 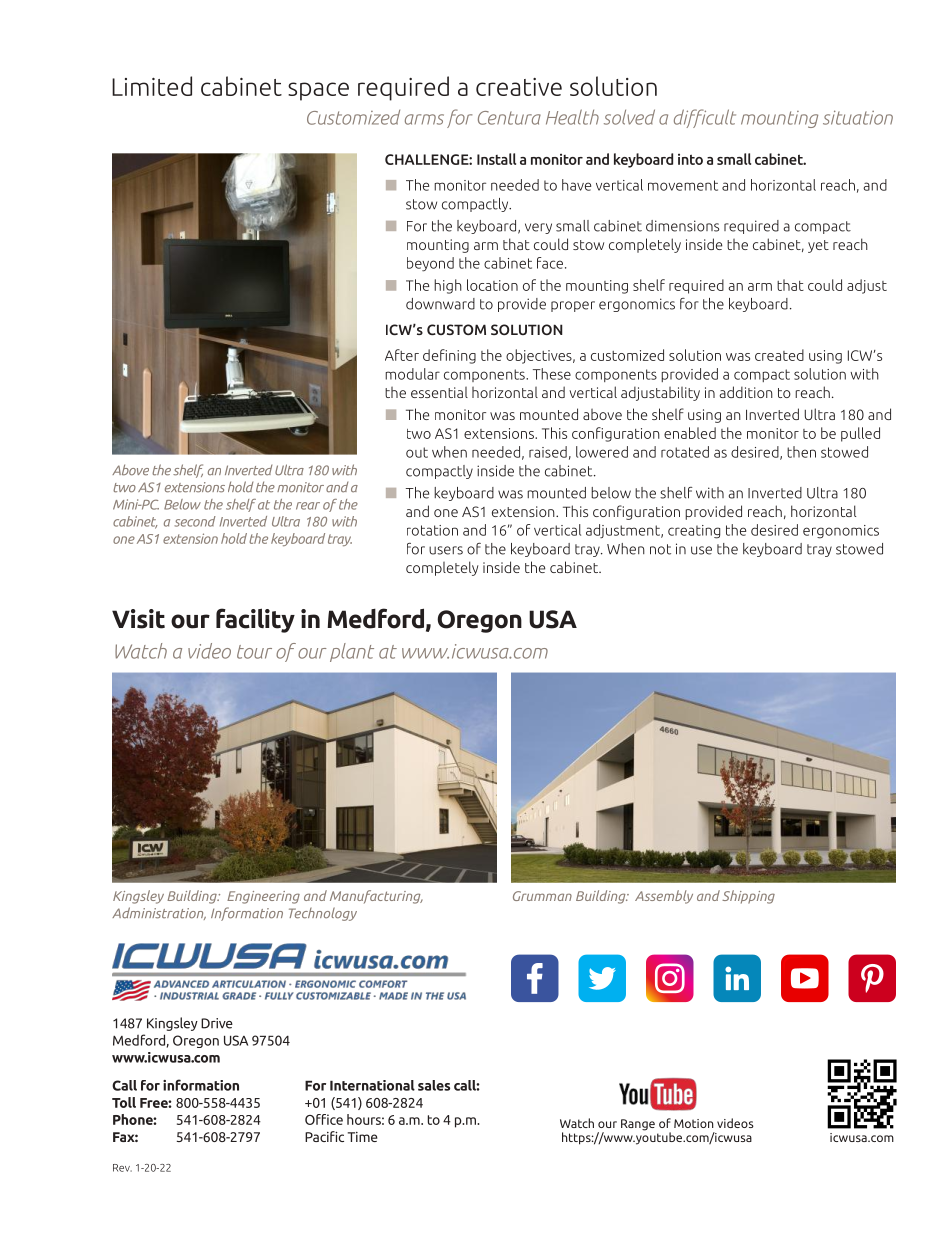 I want to click on Motion, so click(x=694, y=1123).
